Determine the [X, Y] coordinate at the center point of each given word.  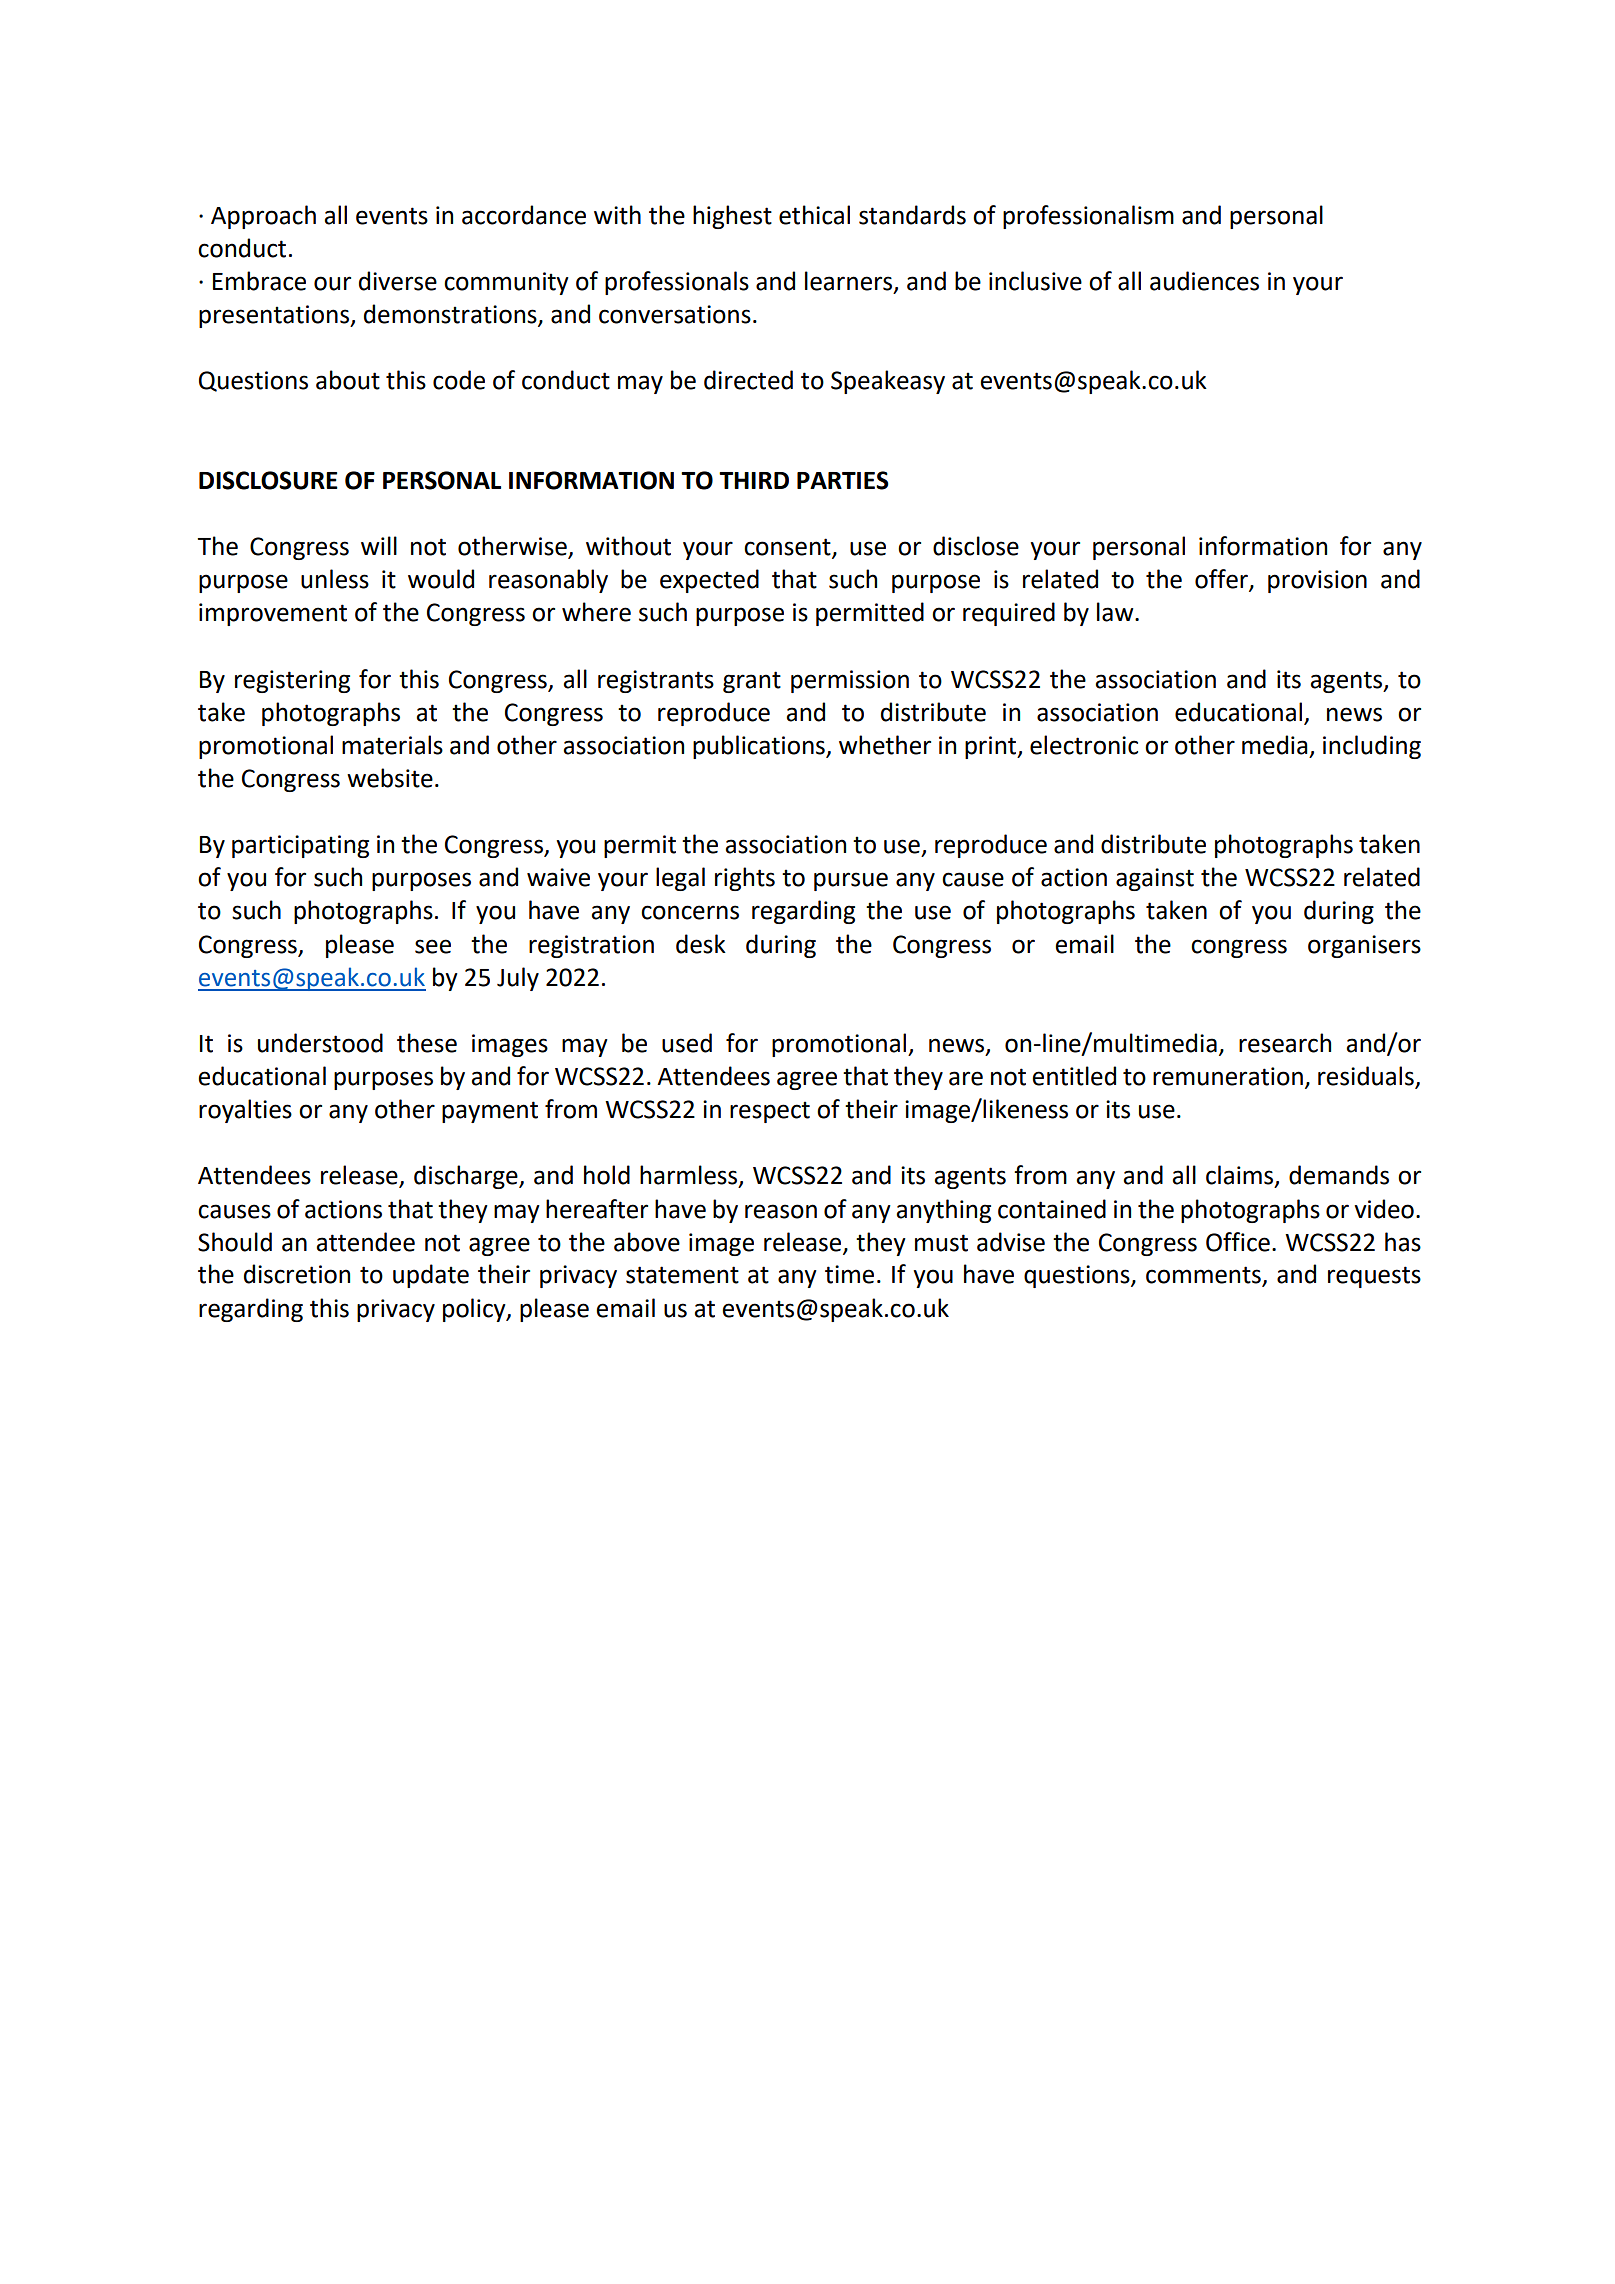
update [431, 1276]
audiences [1204, 281]
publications [760, 747]
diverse [398, 281]
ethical [814, 215]
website [390, 778]
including [1372, 747]
